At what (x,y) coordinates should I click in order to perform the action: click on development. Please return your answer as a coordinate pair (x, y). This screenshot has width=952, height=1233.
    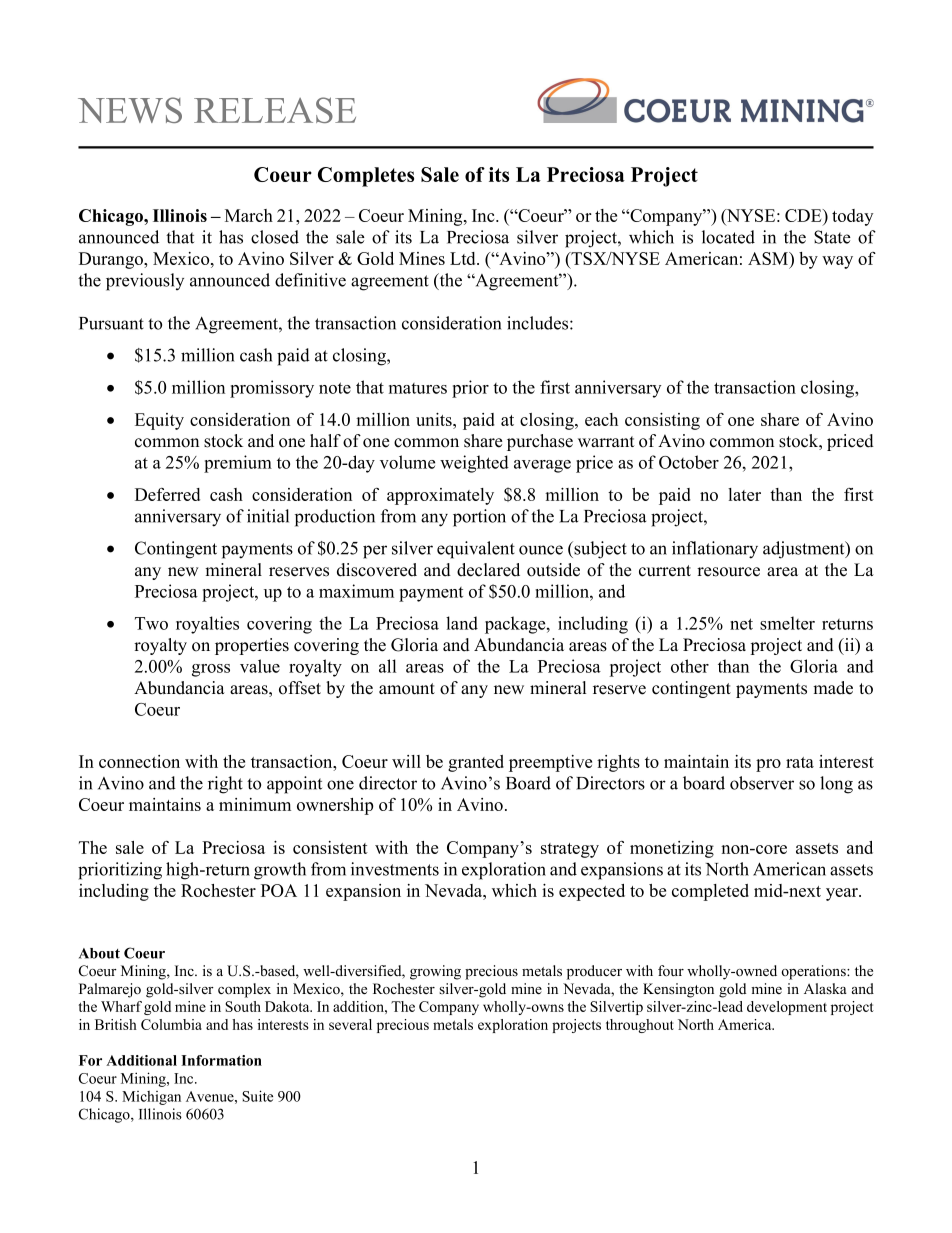
    Looking at the image, I should click on (787, 1008).
